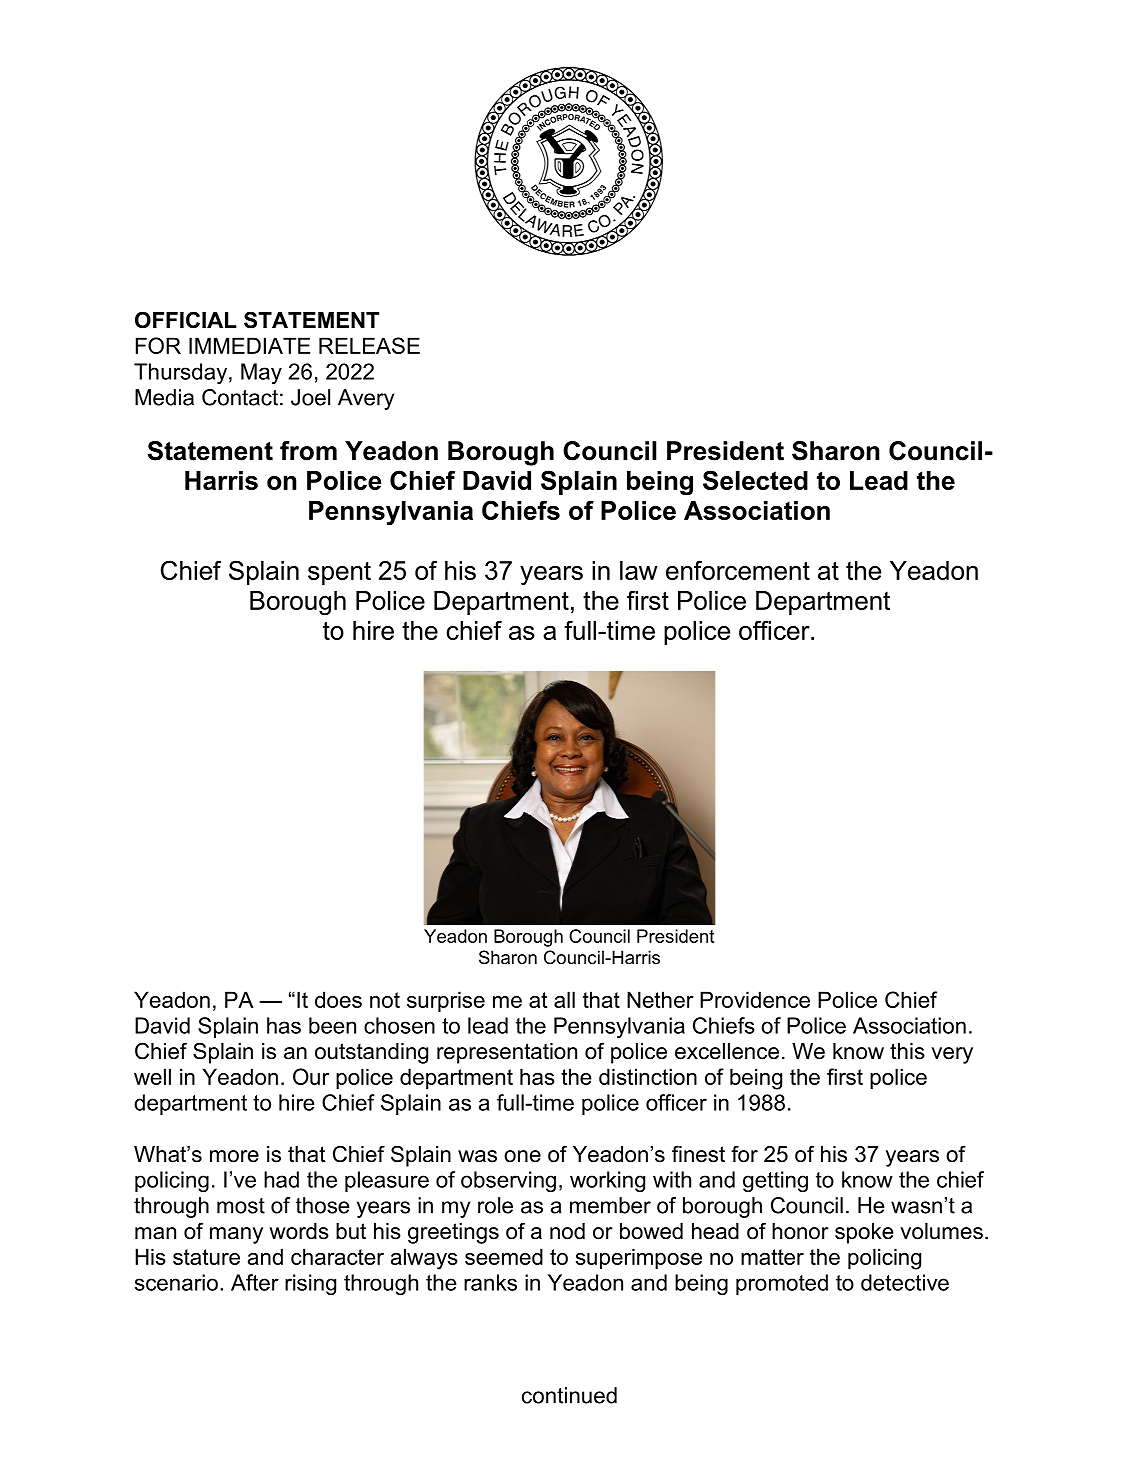  What do you see at coordinates (369, 345) in the page?
I see `RELEASE` at bounding box center [369, 345].
